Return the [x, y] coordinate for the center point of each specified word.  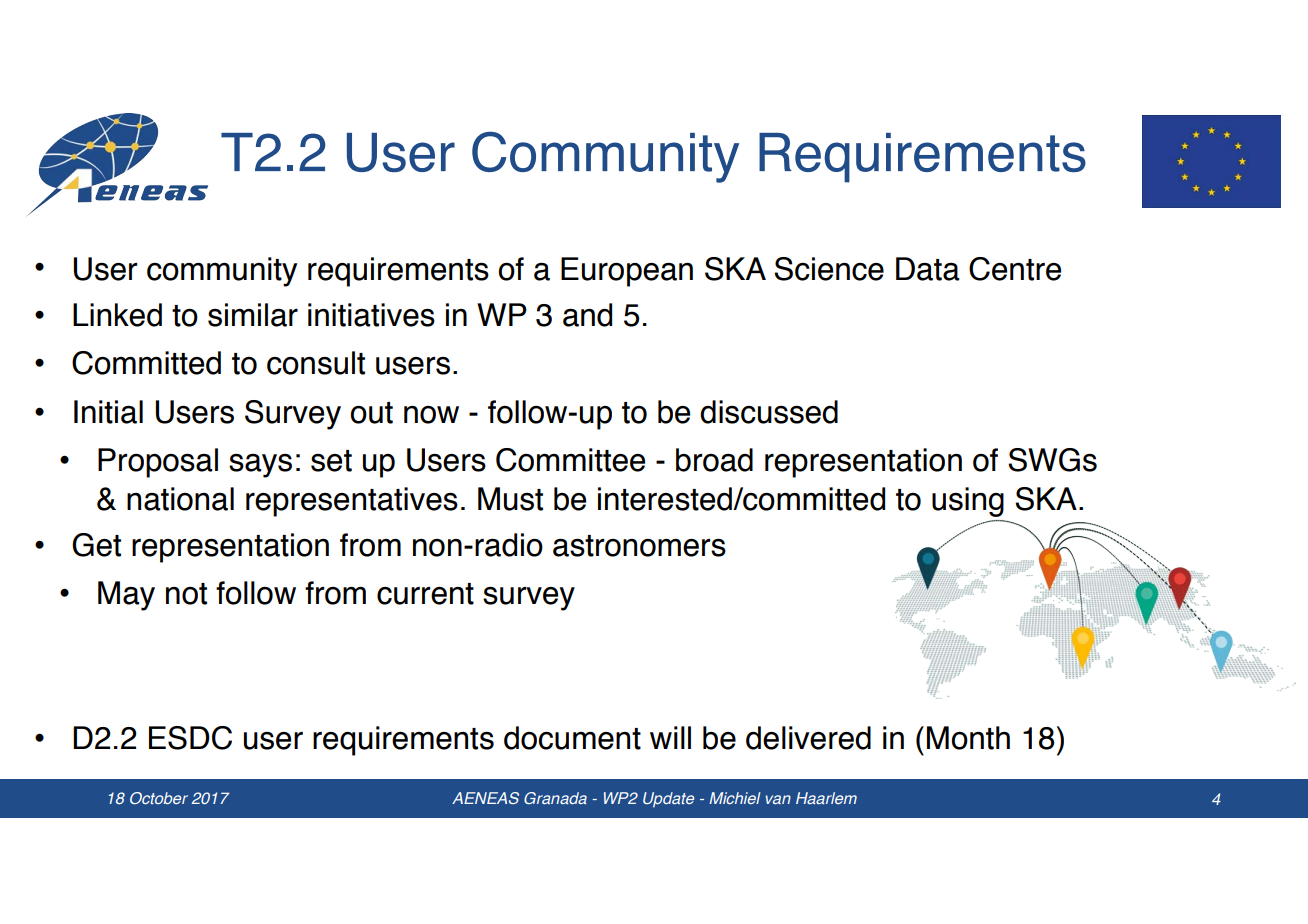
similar [253, 315]
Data [928, 269]
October [159, 798]
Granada [555, 798]
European [627, 272]
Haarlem [826, 798]
